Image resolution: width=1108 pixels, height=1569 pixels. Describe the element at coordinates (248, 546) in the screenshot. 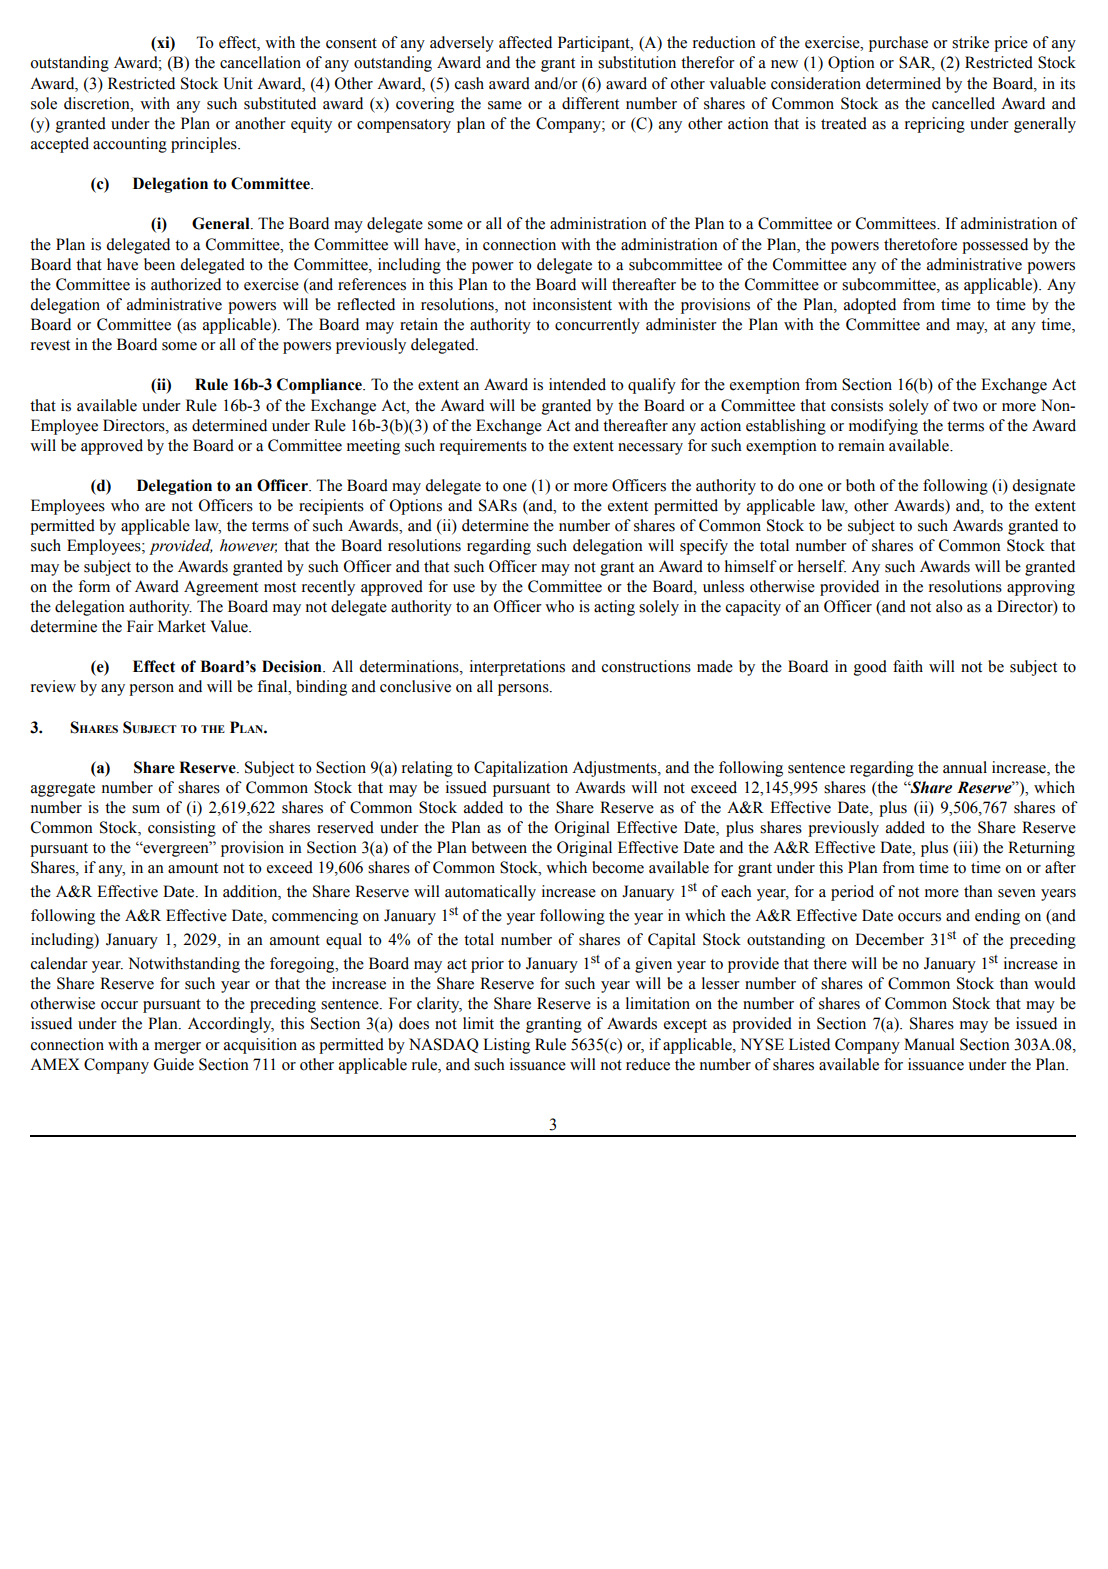

I see `however` at that location.
